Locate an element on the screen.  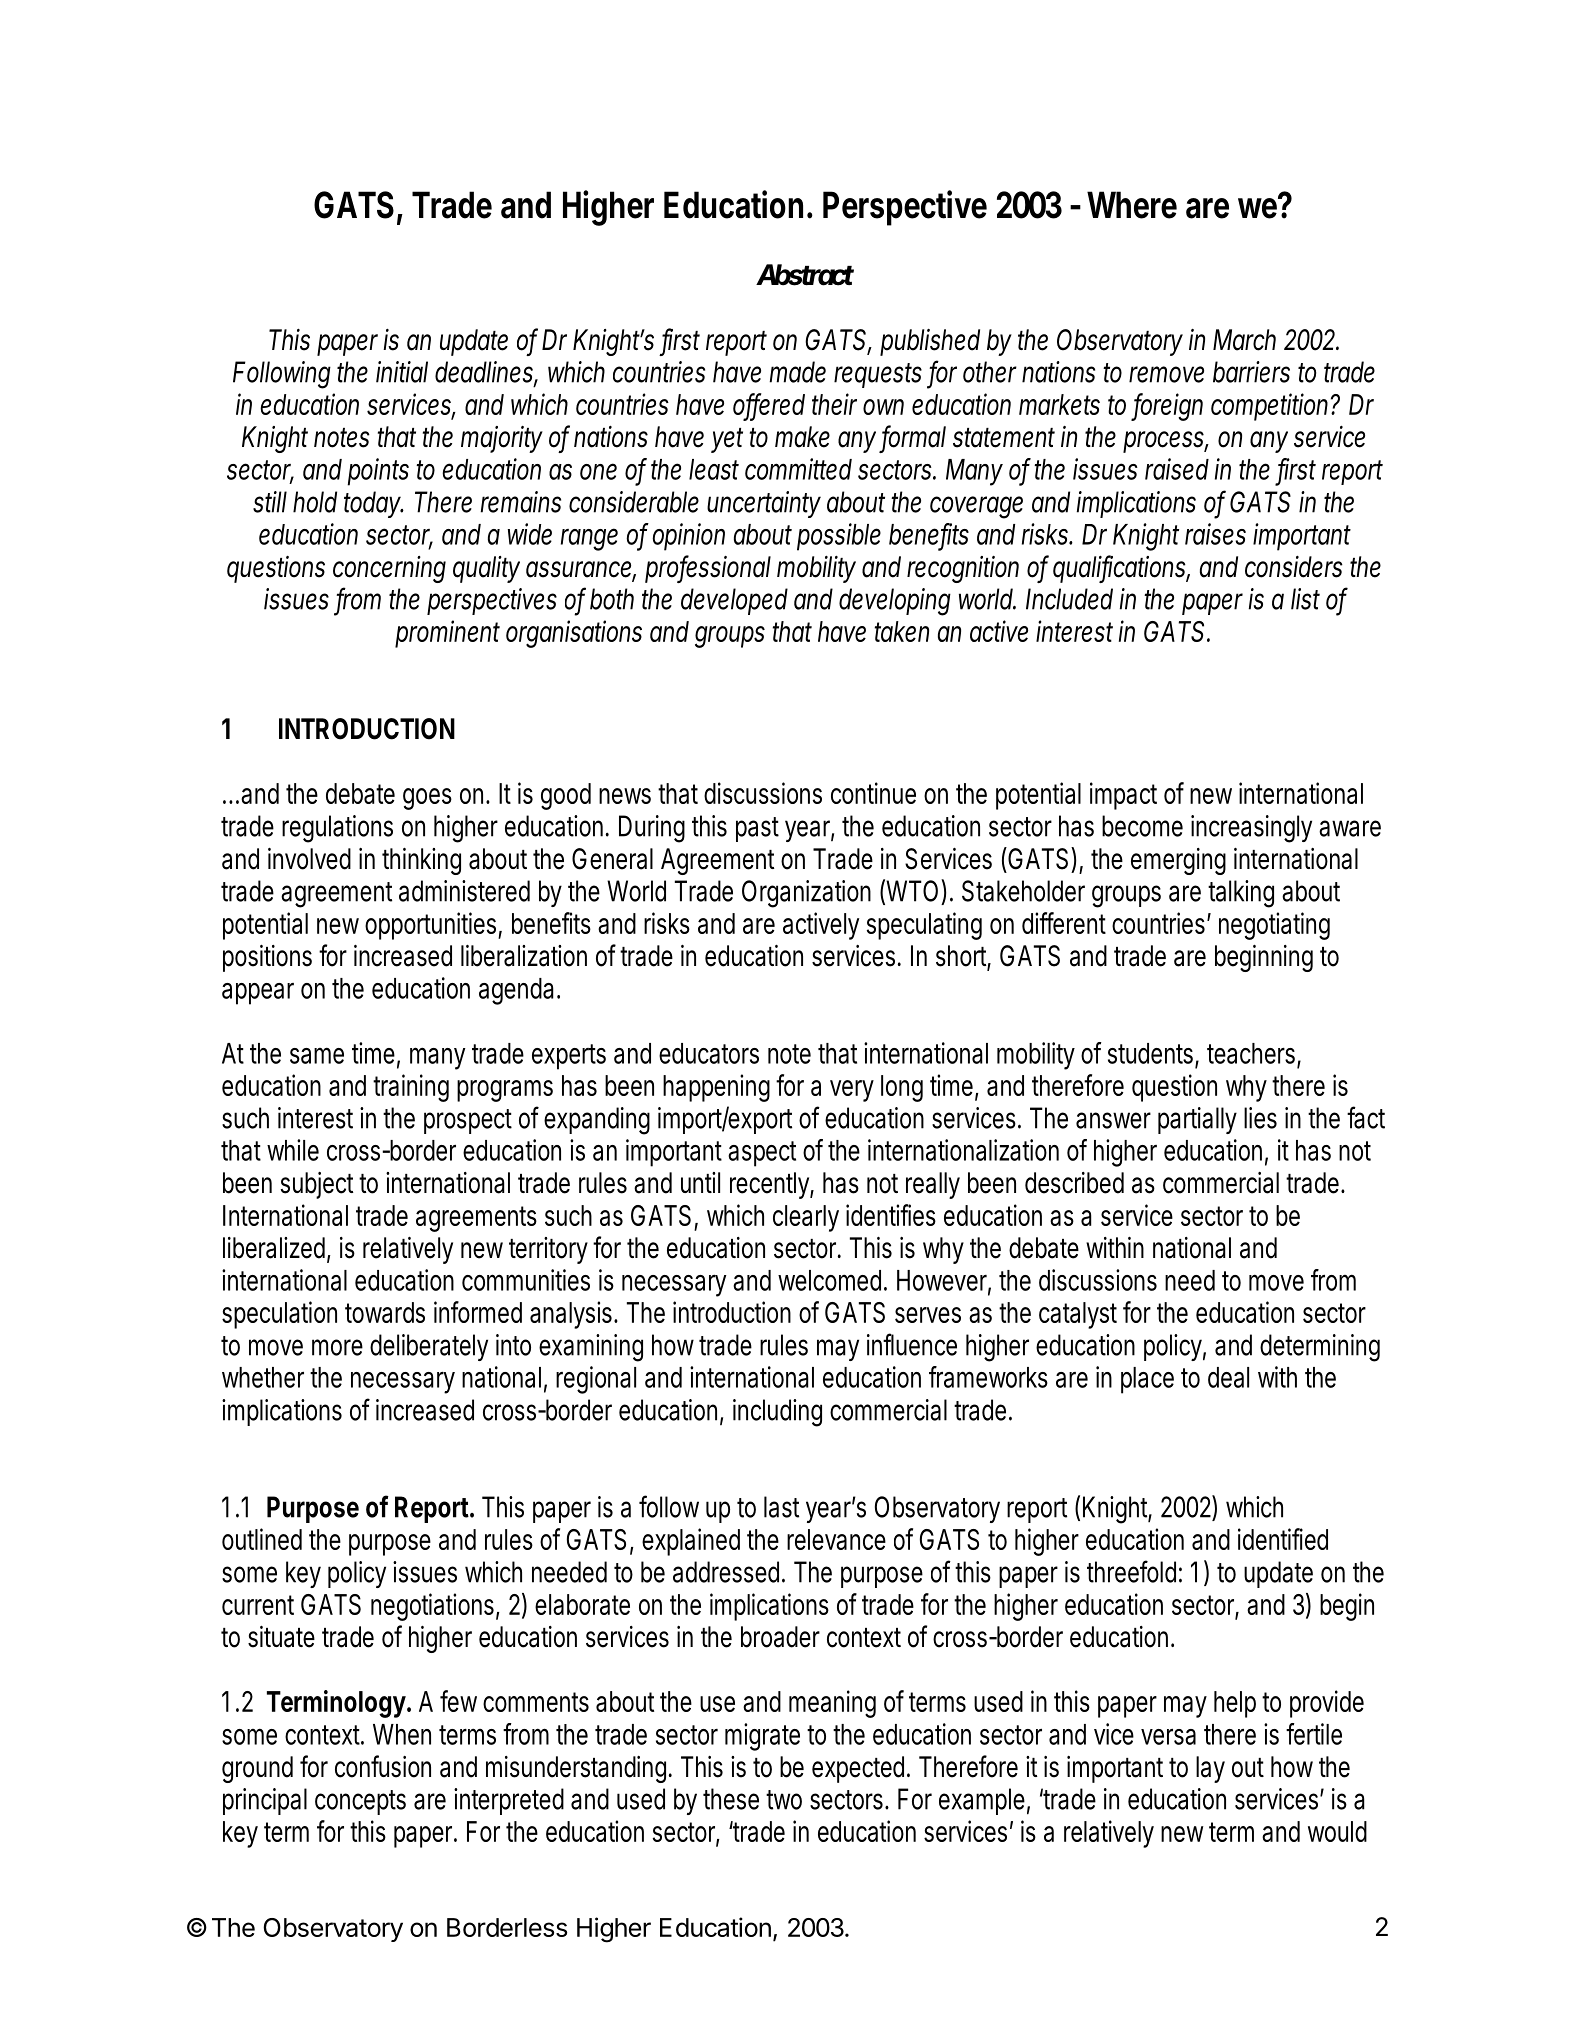
confusion is located at coordinates (383, 1766).
